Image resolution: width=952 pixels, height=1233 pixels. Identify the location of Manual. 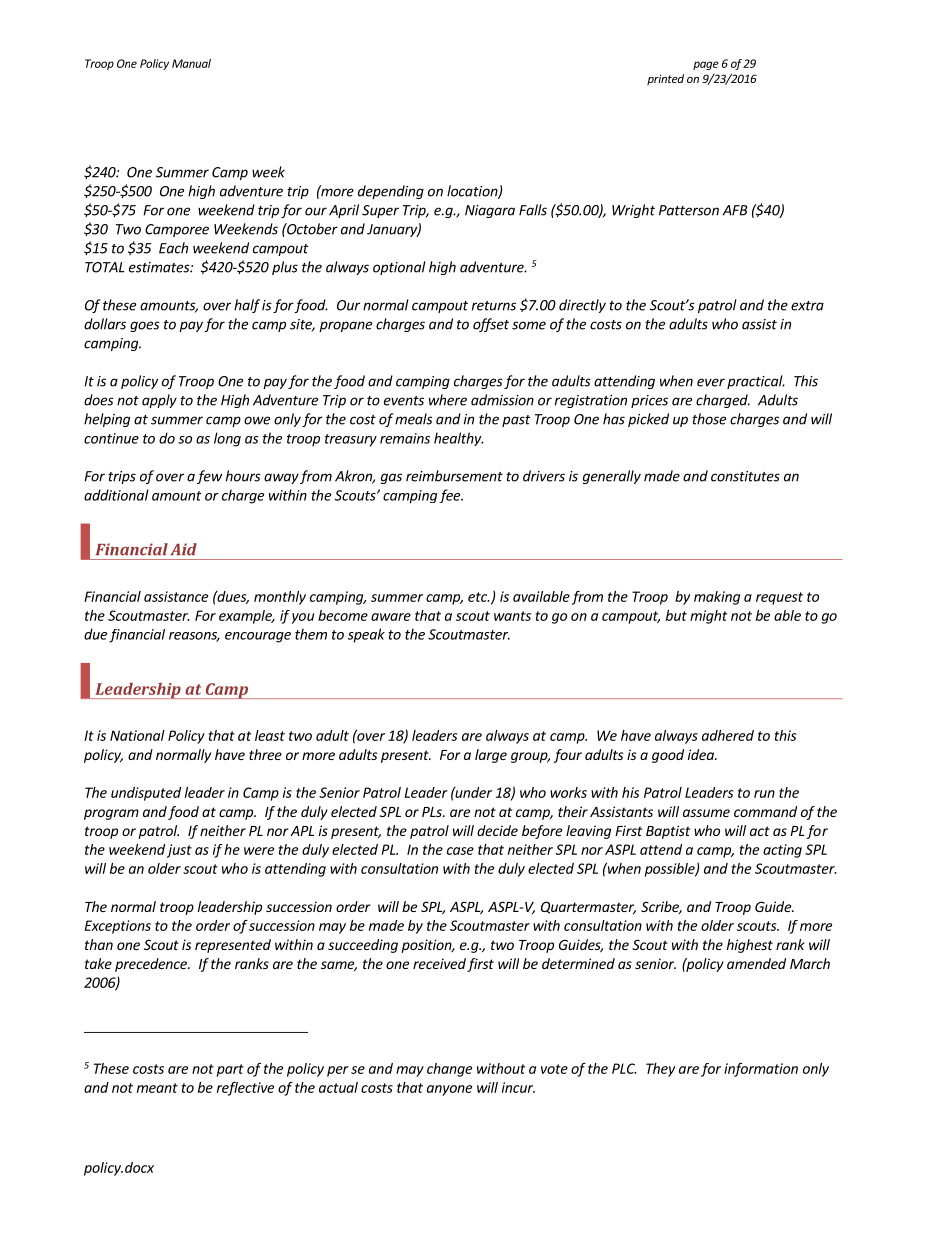
(191, 63).
